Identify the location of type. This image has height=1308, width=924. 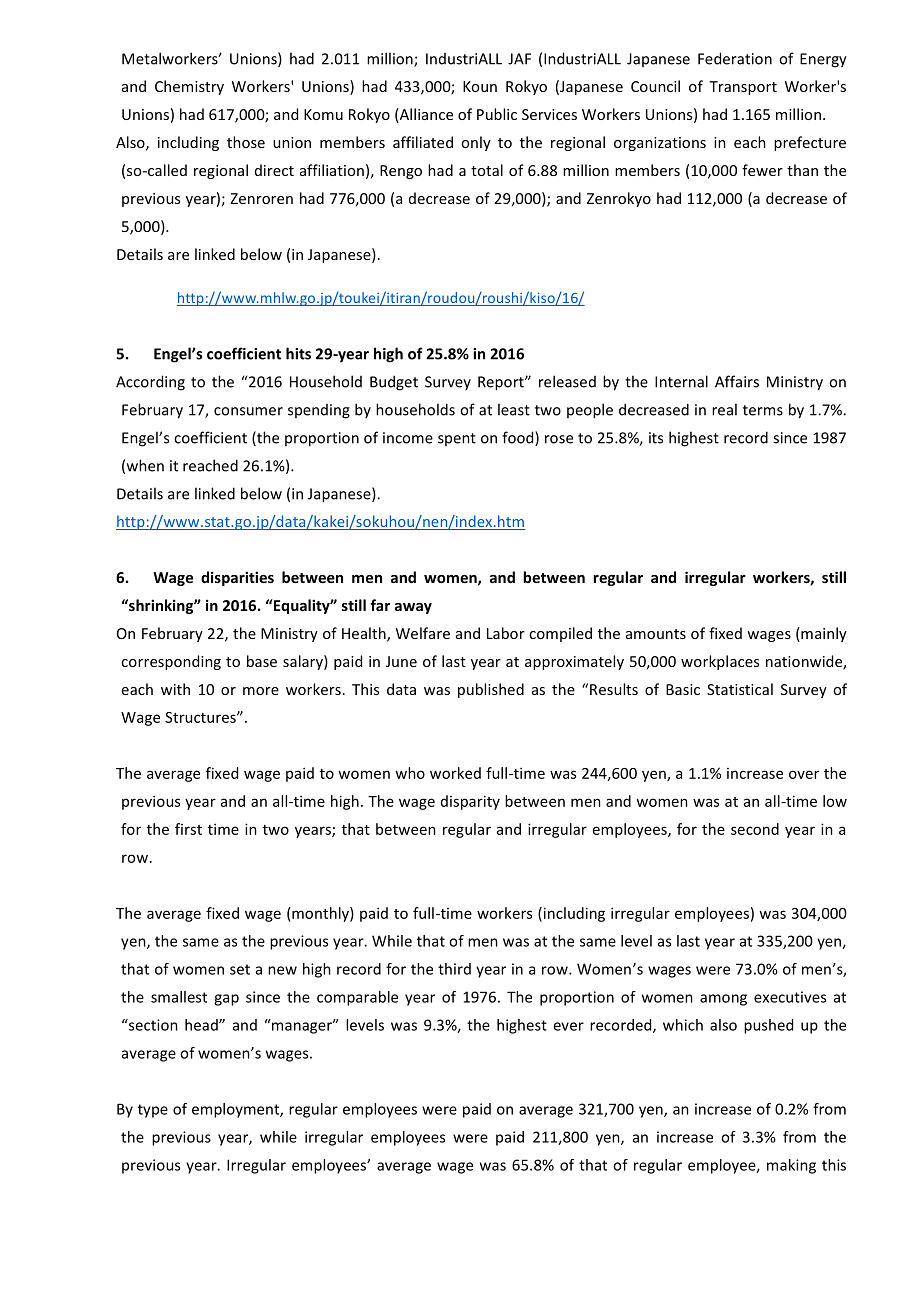
(153, 1111).
